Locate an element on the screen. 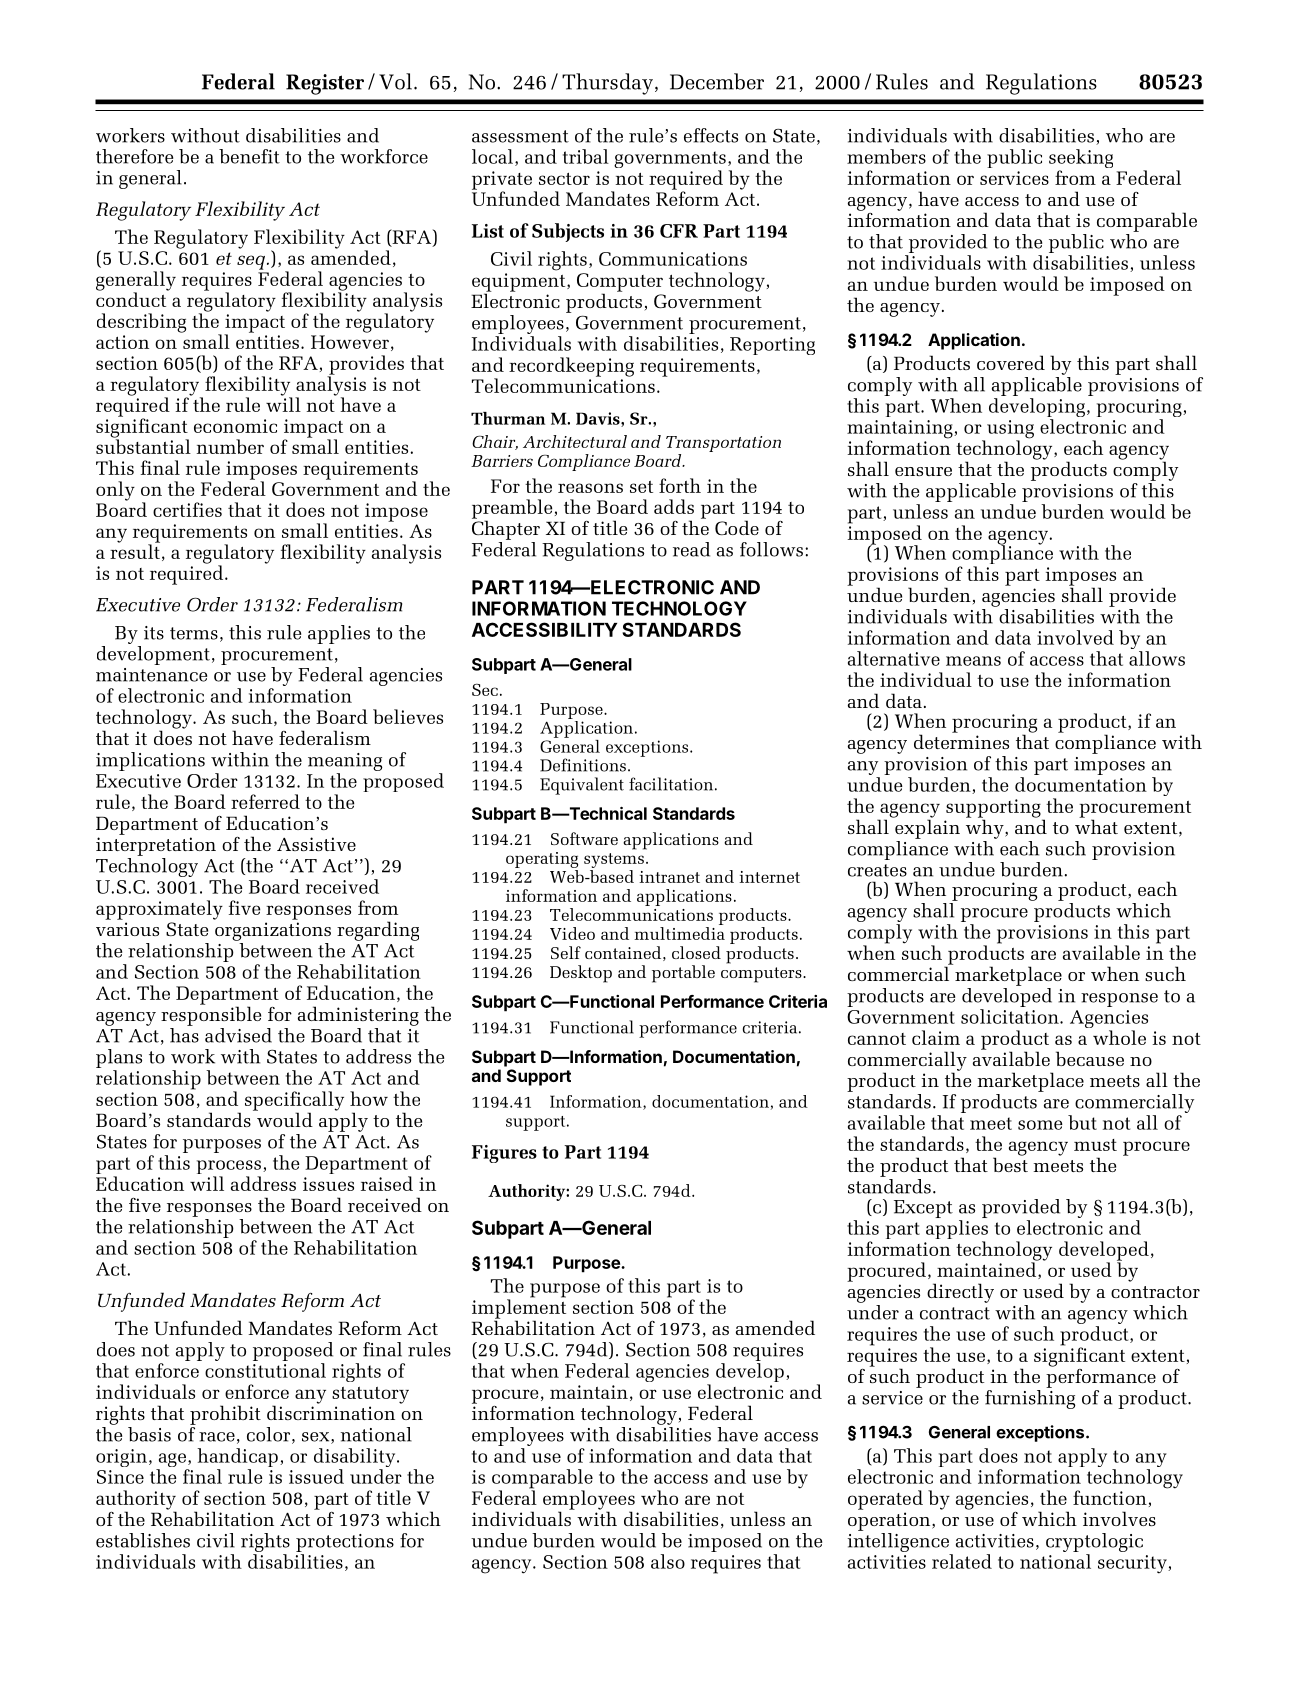 This screenshot has width=1299, height=1681. seeking is located at coordinates (1081, 160).
